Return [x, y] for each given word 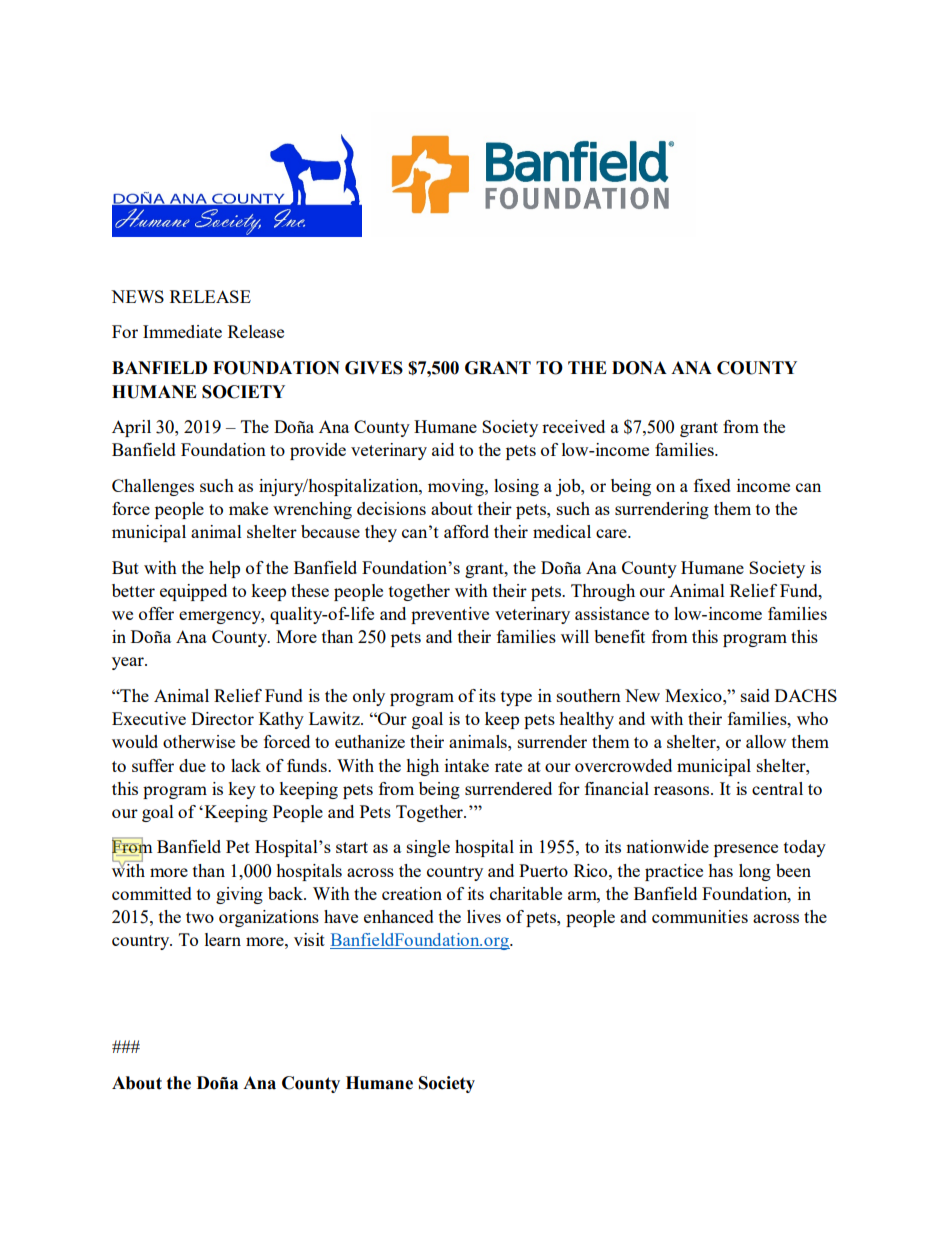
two [200, 917]
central [777, 788]
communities [700, 916]
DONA [639, 368]
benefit [619, 636]
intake [467, 765]
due [192, 765]
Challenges [153, 487]
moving [457, 487]
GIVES [374, 368]
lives [484, 916]
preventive [450, 615]
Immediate [182, 331]
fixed [712, 485]
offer [156, 613]
